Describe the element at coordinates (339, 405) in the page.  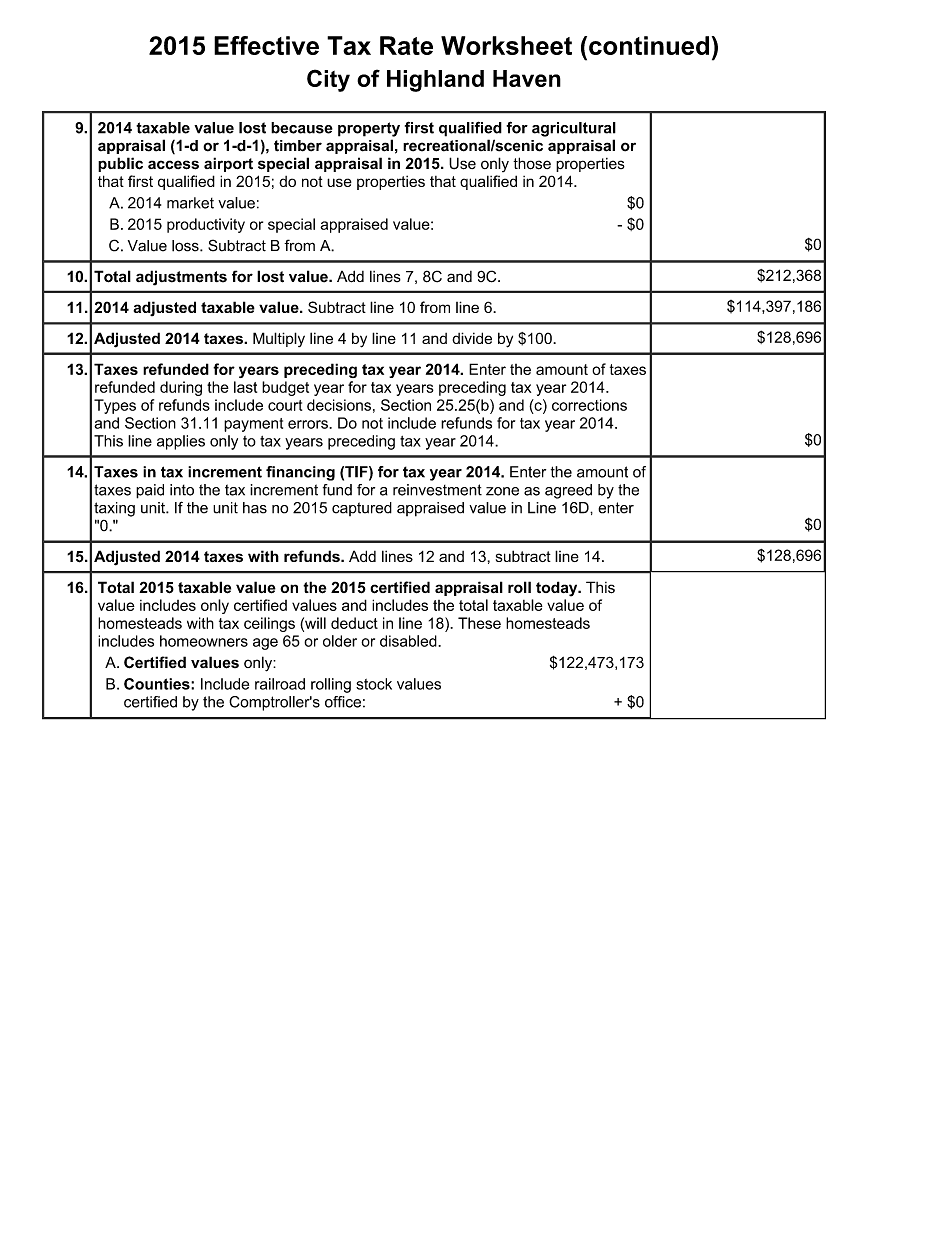
I see `decisions` at that location.
